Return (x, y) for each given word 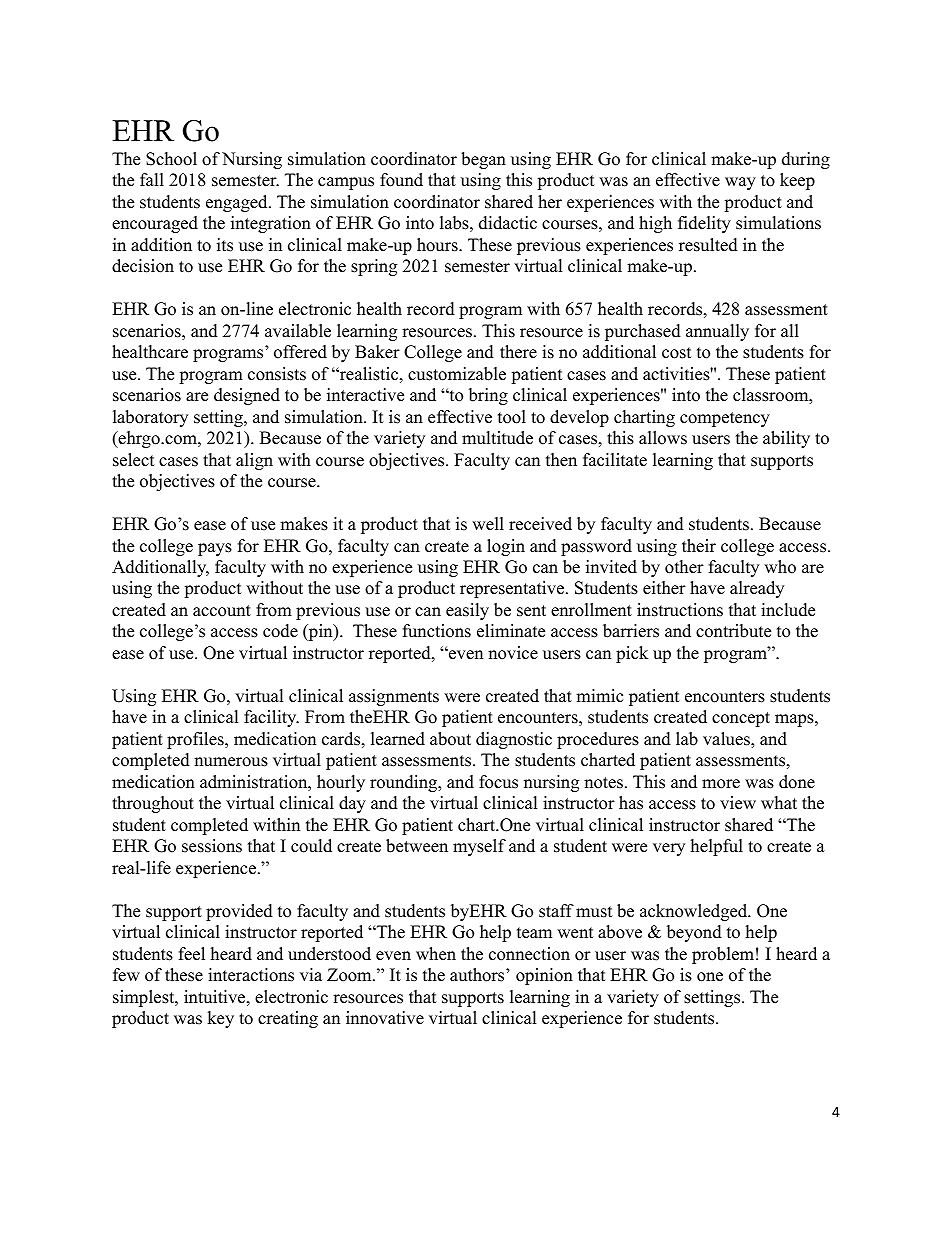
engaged (238, 203)
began (483, 160)
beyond (694, 933)
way (740, 183)
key (220, 1019)
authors (477, 975)
